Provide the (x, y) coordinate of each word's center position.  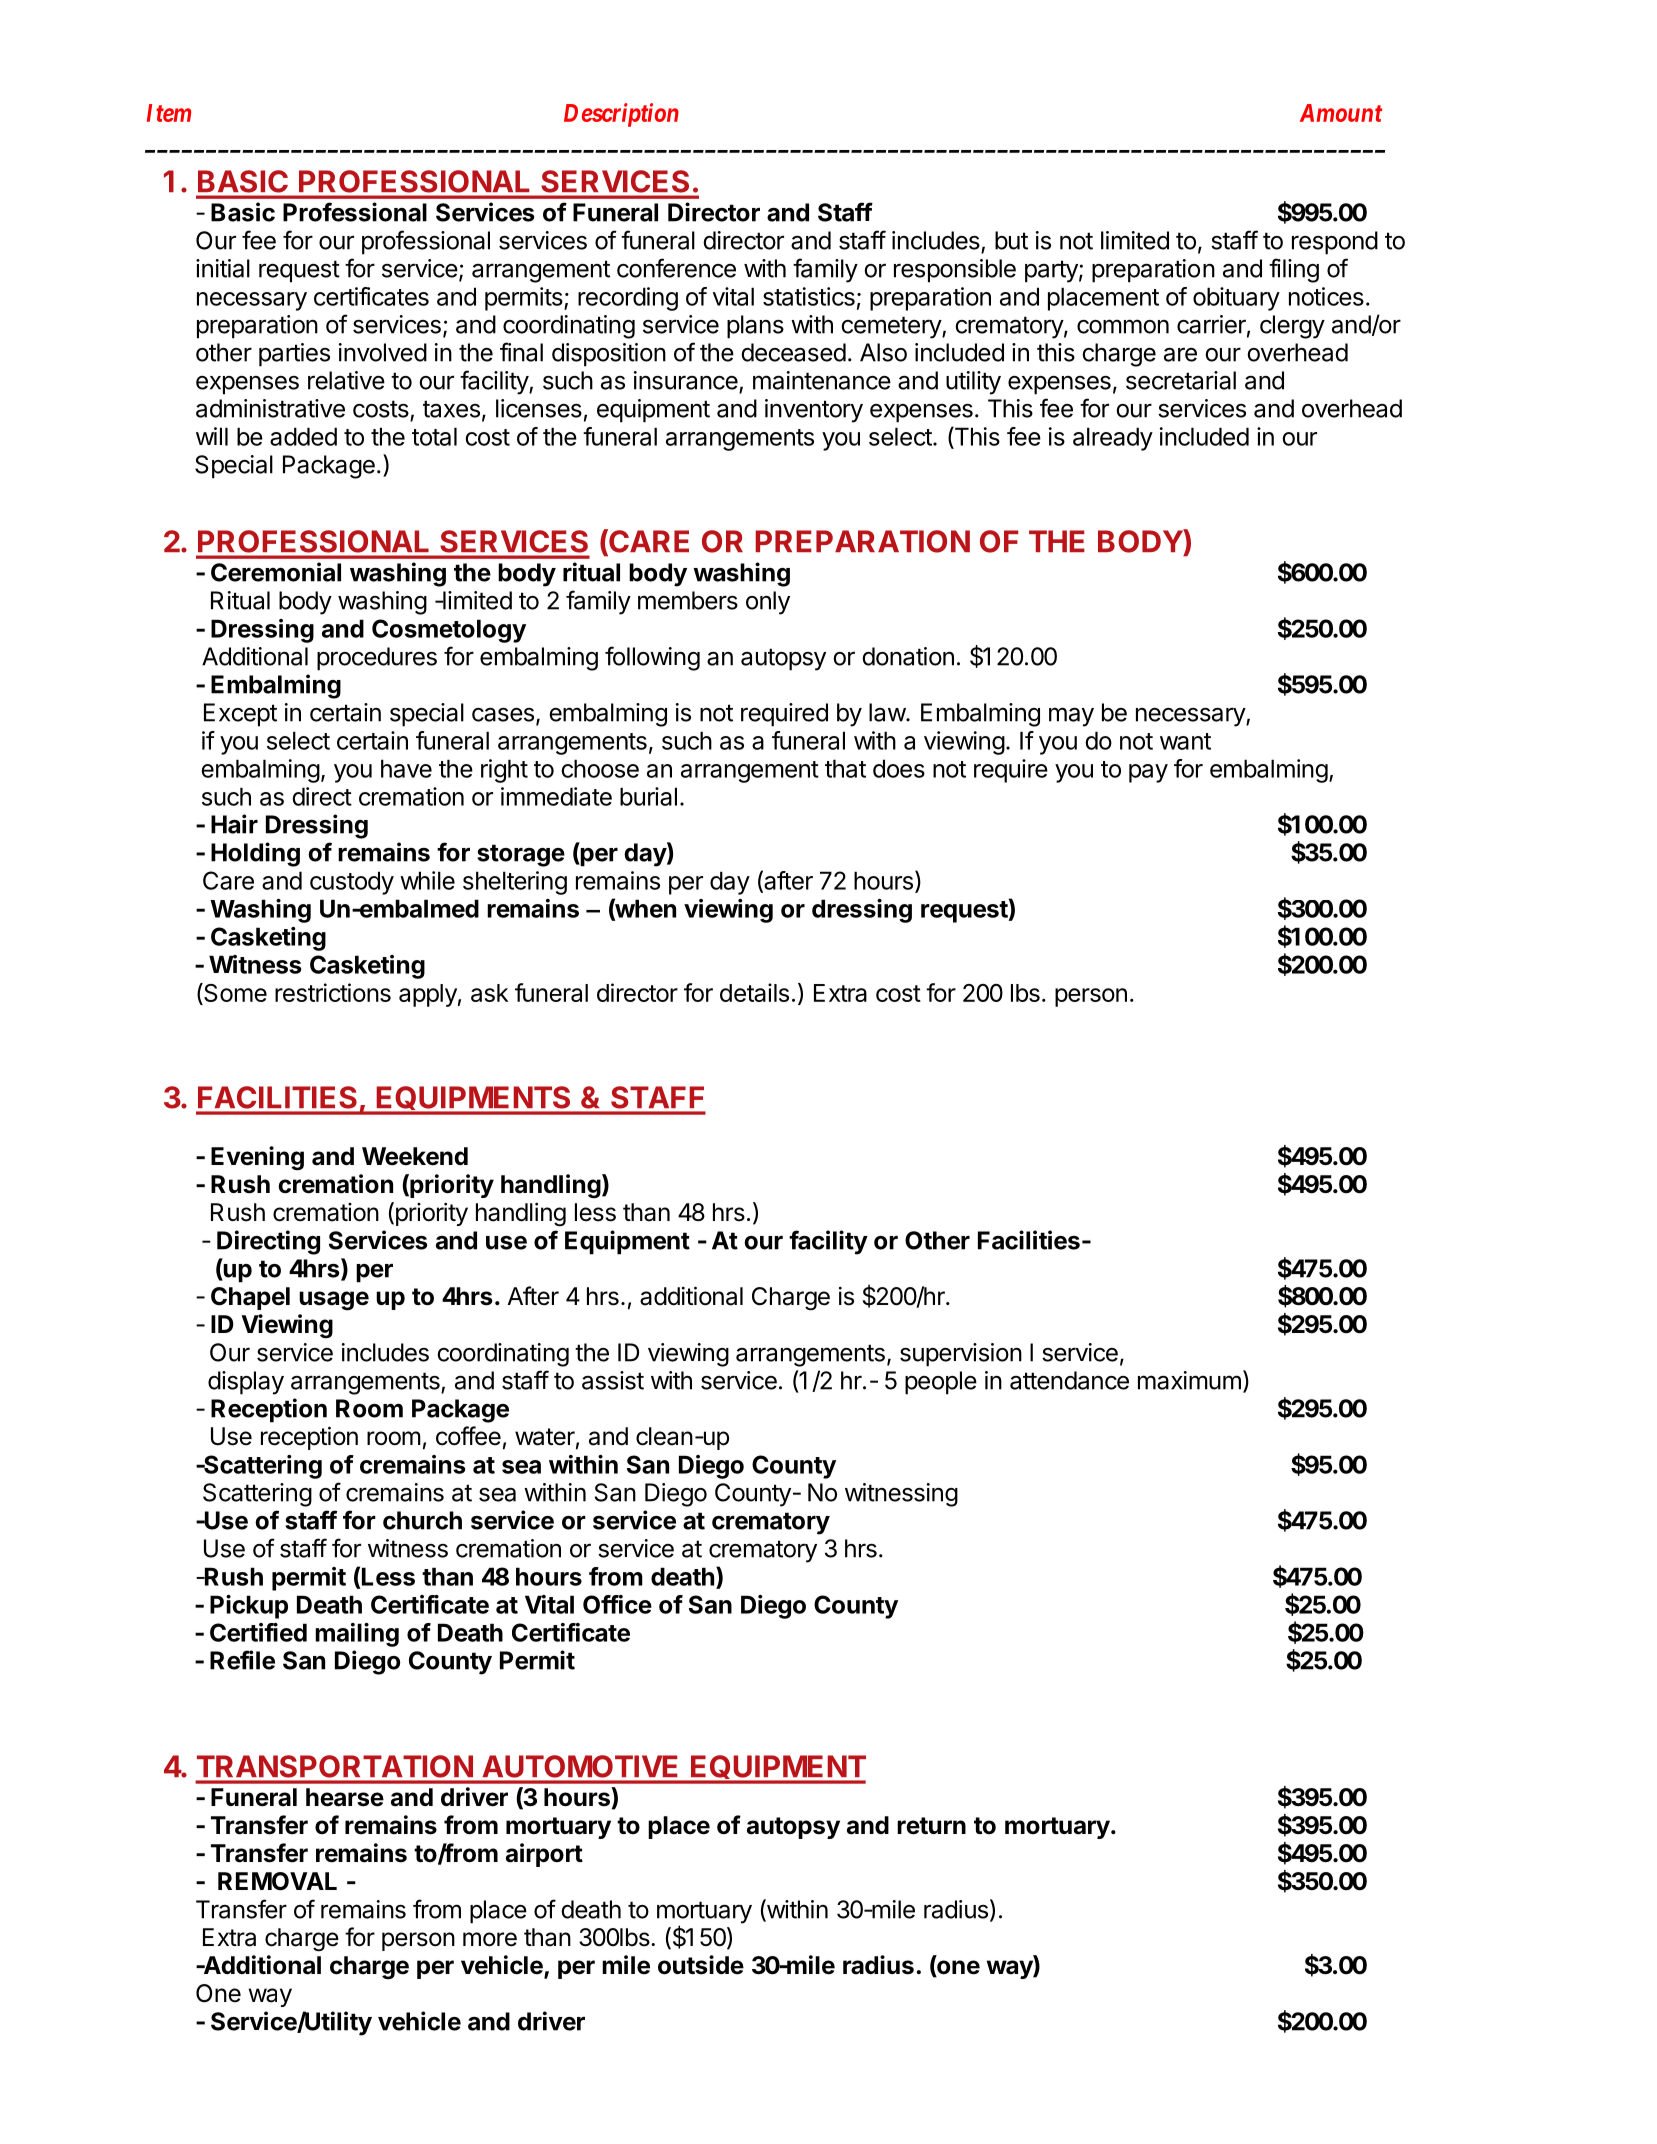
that (845, 768)
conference (676, 268)
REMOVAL (277, 1881)
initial (223, 268)
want (1185, 741)
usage (334, 1301)
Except (240, 715)
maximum (1189, 1380)
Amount (1341, 113)
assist (613, 1380)
